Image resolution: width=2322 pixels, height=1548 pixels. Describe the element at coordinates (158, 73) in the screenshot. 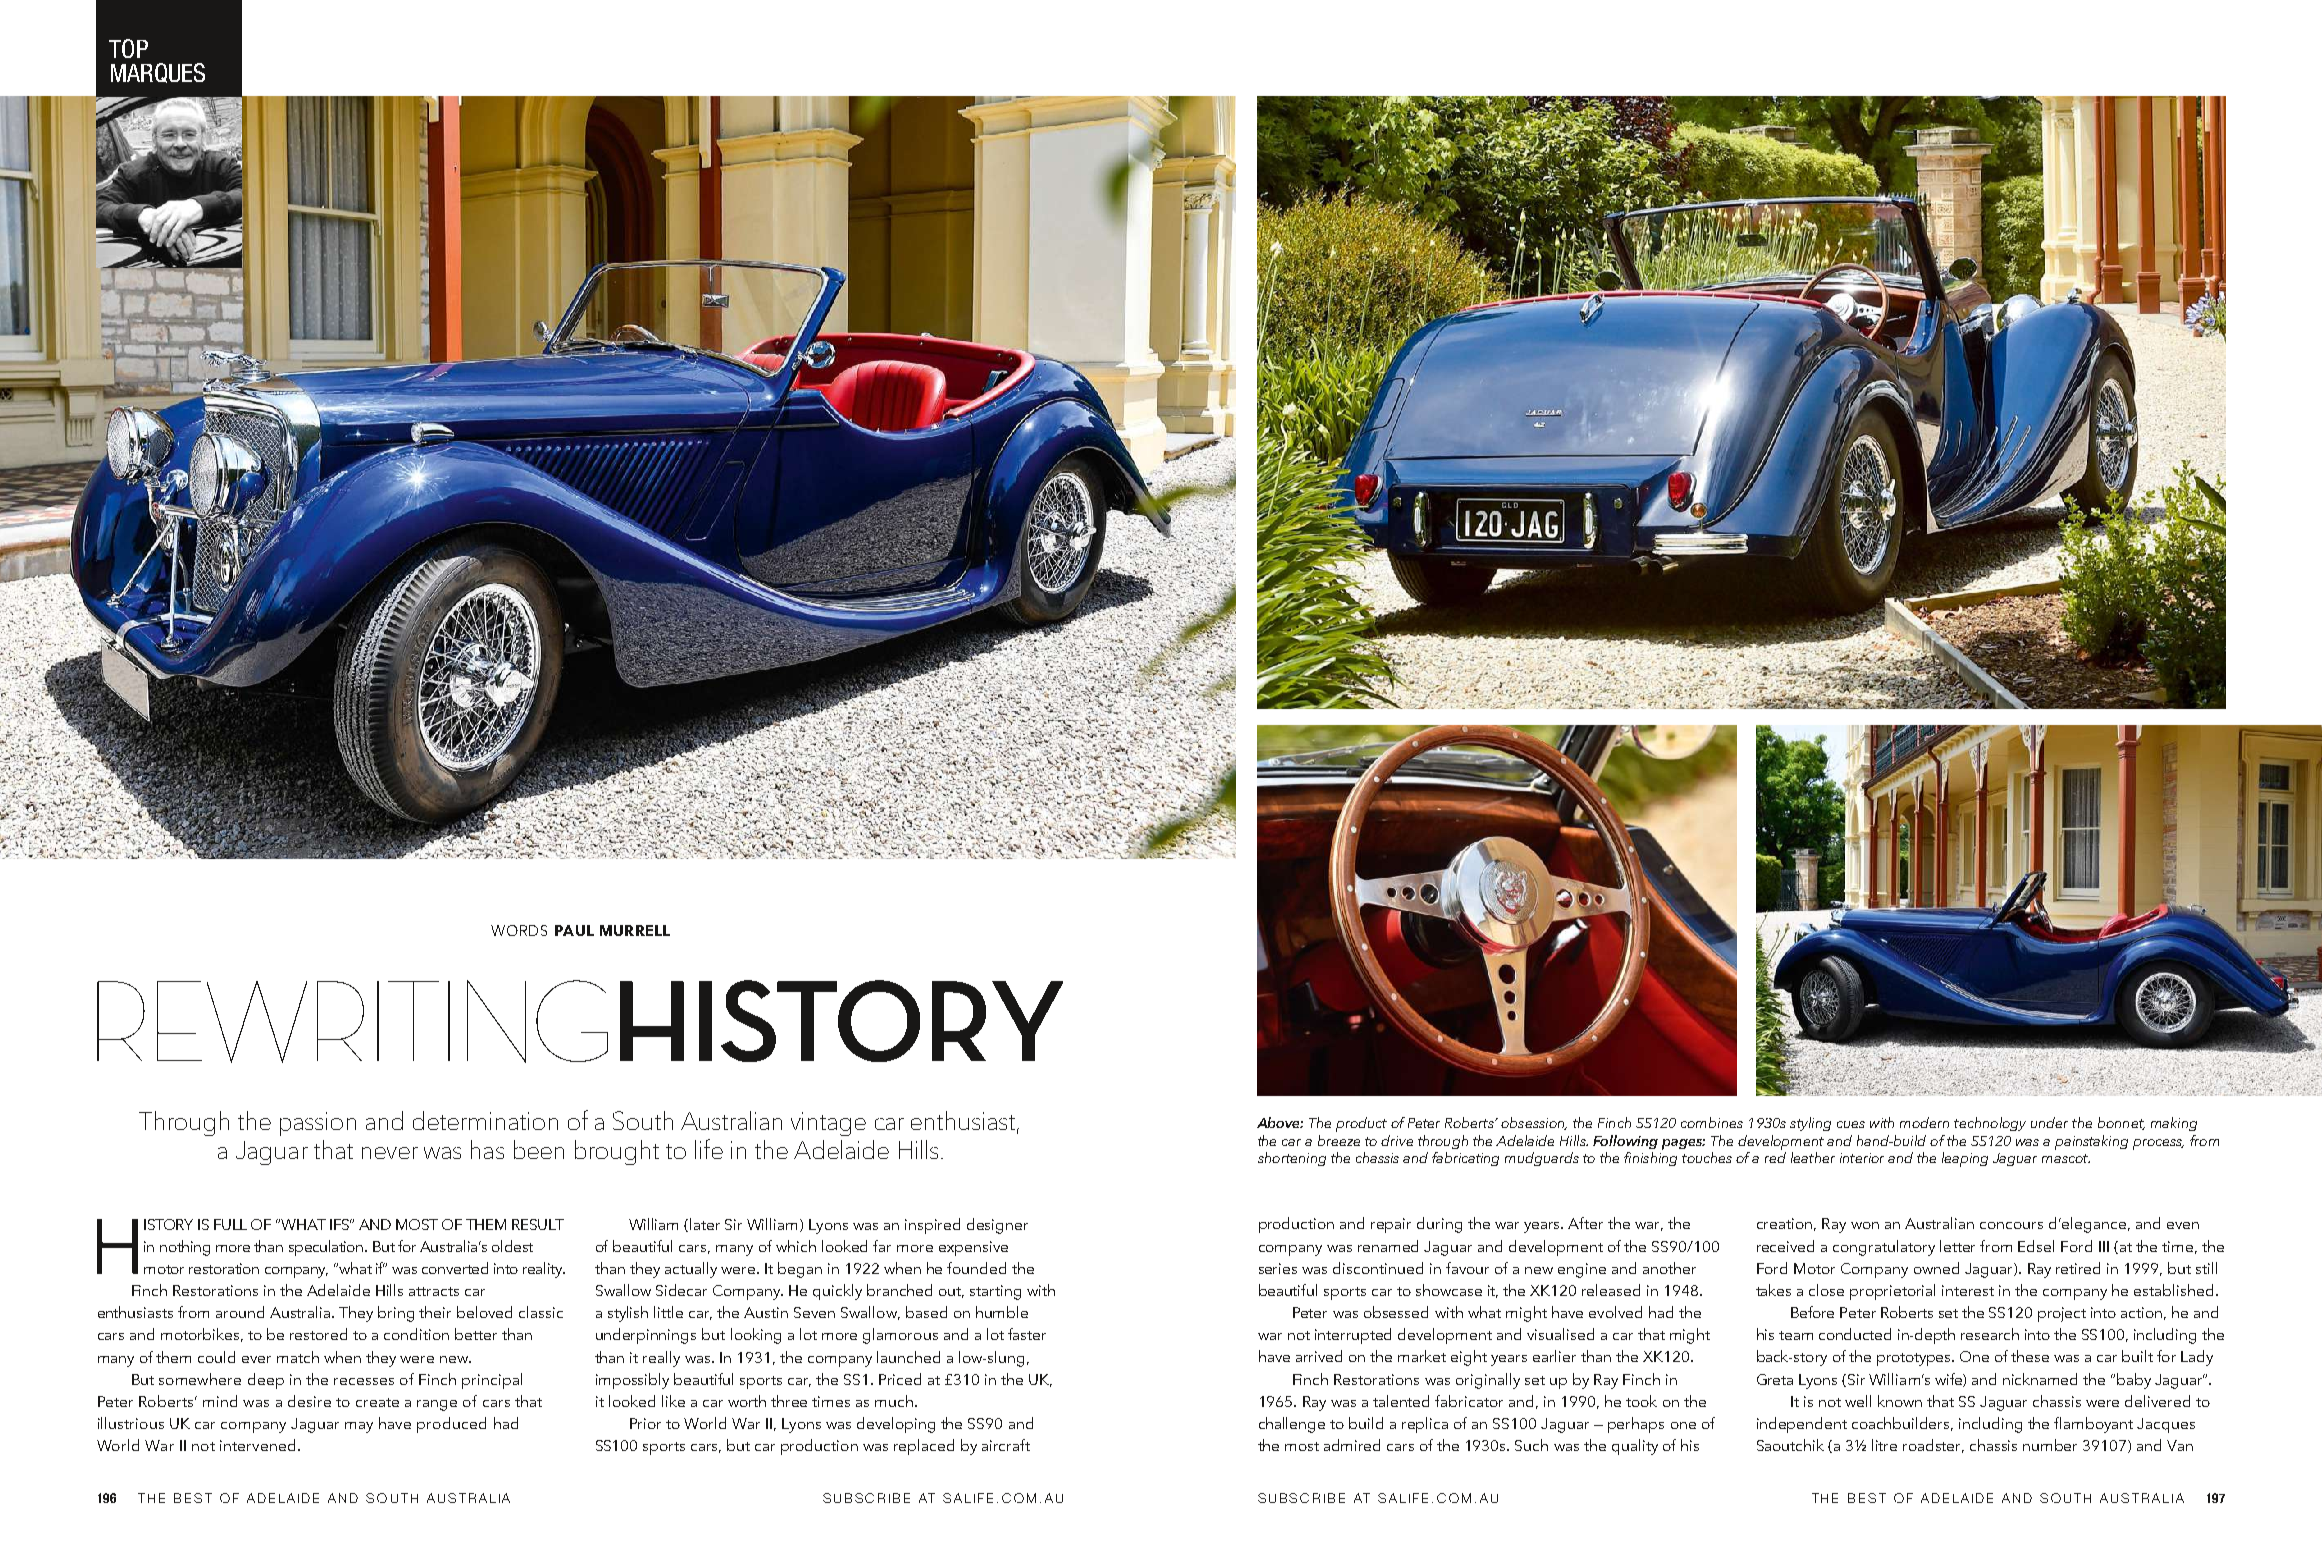

I see `MARQUES` at that location.
